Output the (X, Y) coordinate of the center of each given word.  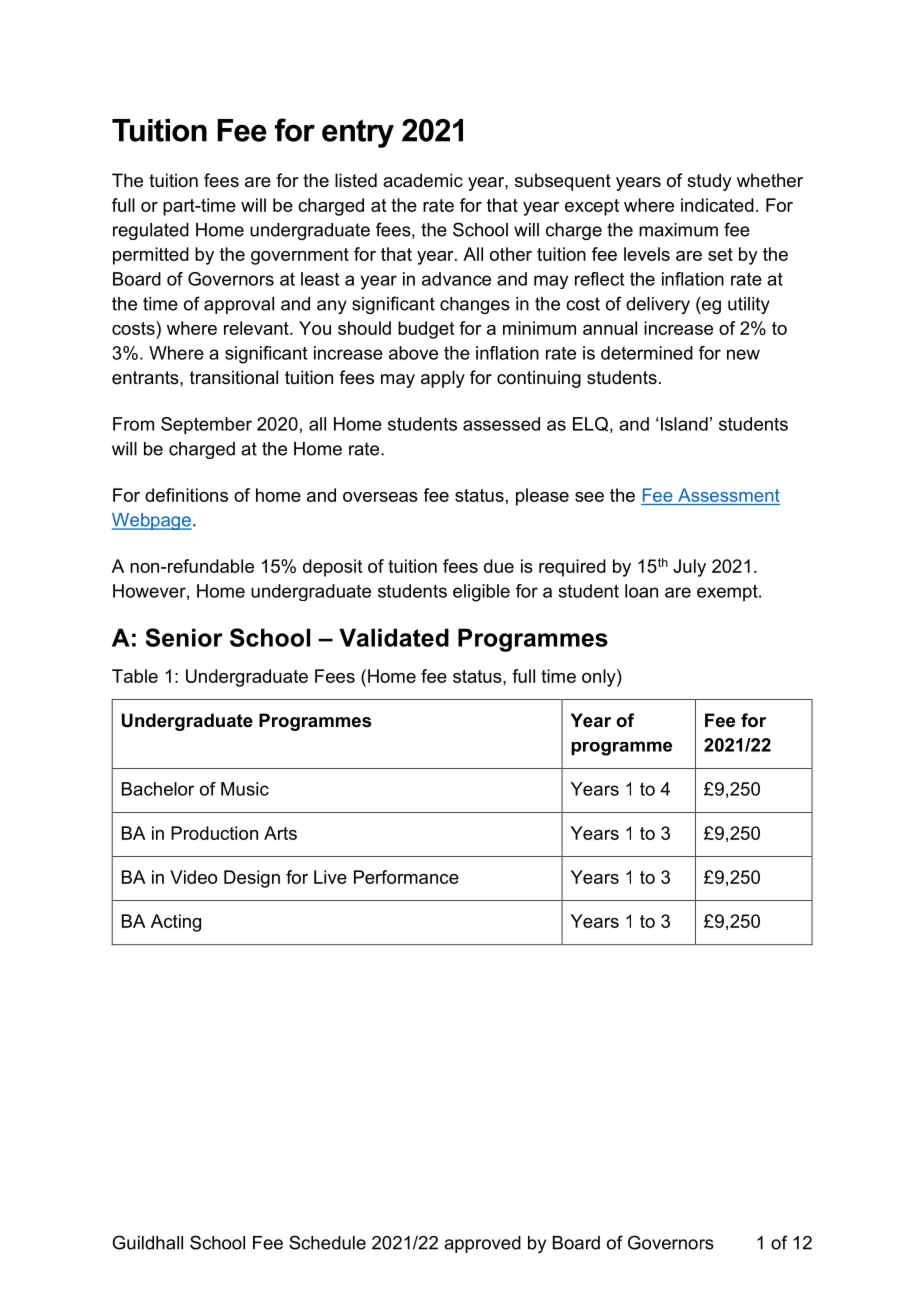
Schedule (327, 1242)
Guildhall (147, 1242)
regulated (151, 231)
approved (482, 1244)
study (709, 182)
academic (423, 180)
